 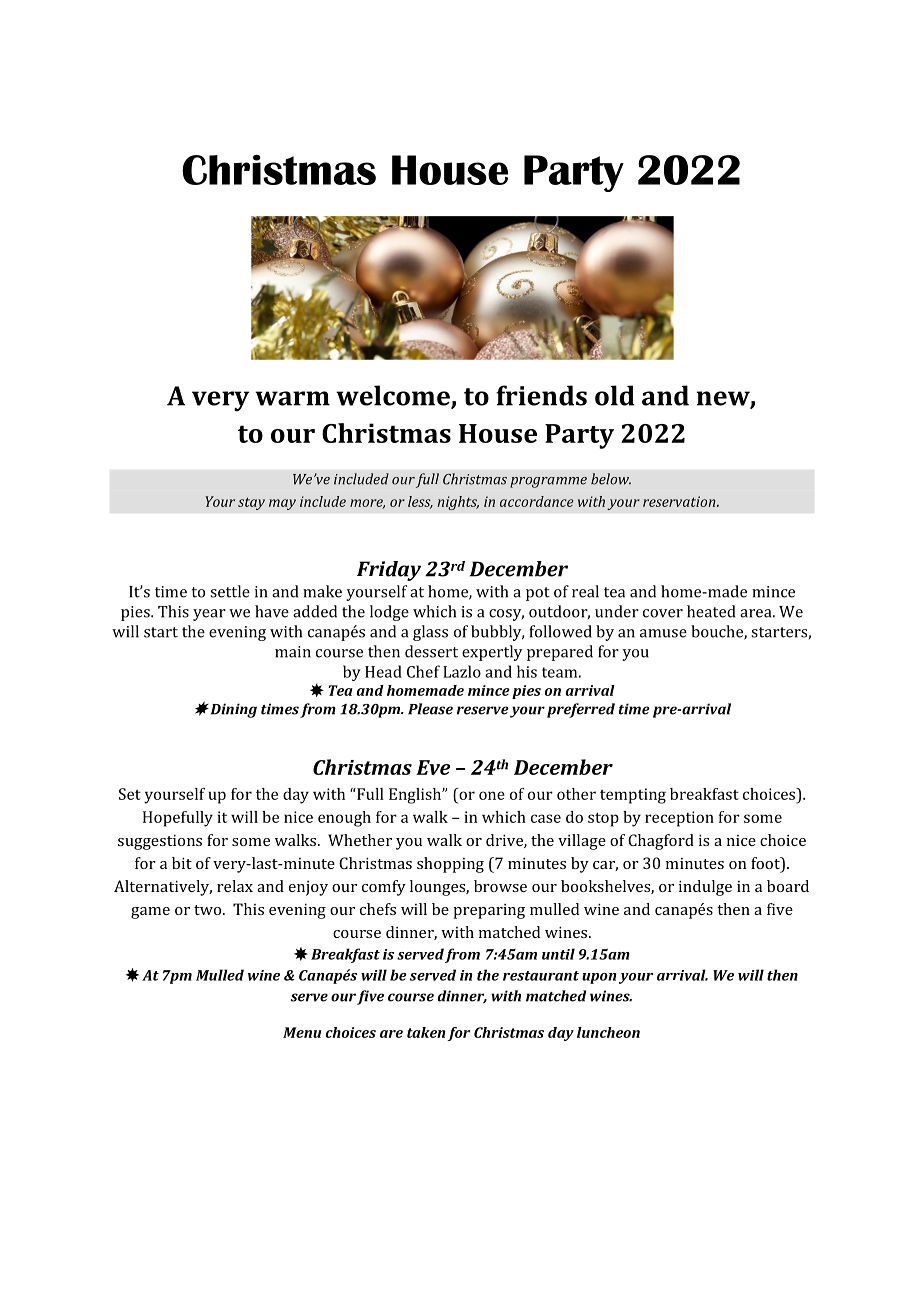 What do you see at coordinates (663, 633) in the screenshot?
I see `amuse` at bounding box center [663, 633].
